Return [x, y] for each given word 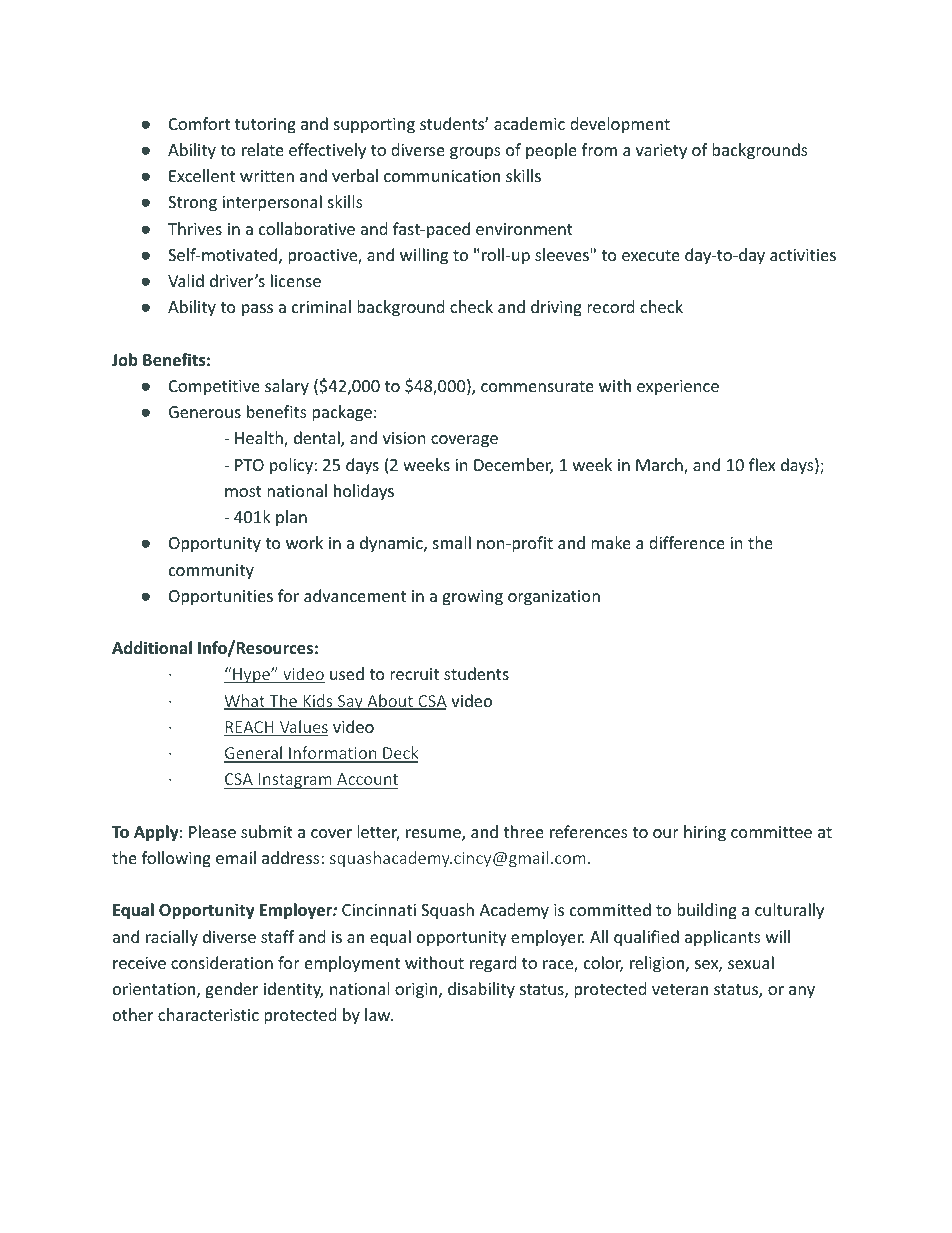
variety [661, 152]
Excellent [202, 175]
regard [493, 964]
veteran [680, 989]
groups [475, 153]
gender [231, 990]
